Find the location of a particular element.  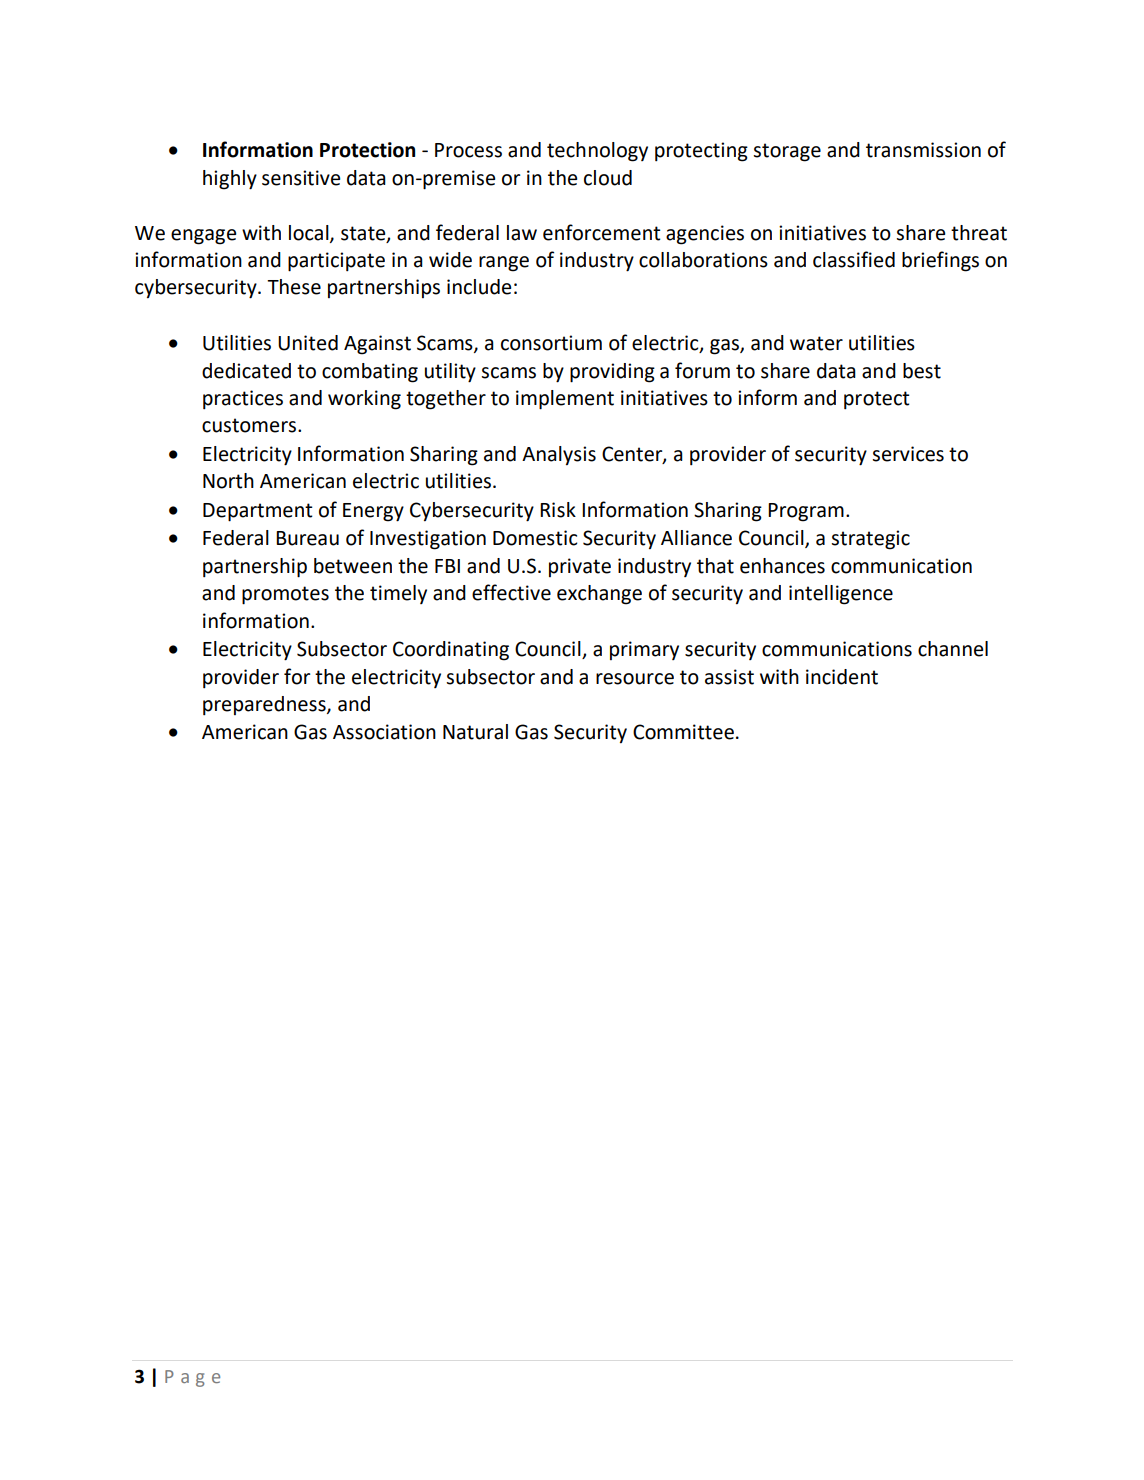

services is located at coordinates (908, 454).
